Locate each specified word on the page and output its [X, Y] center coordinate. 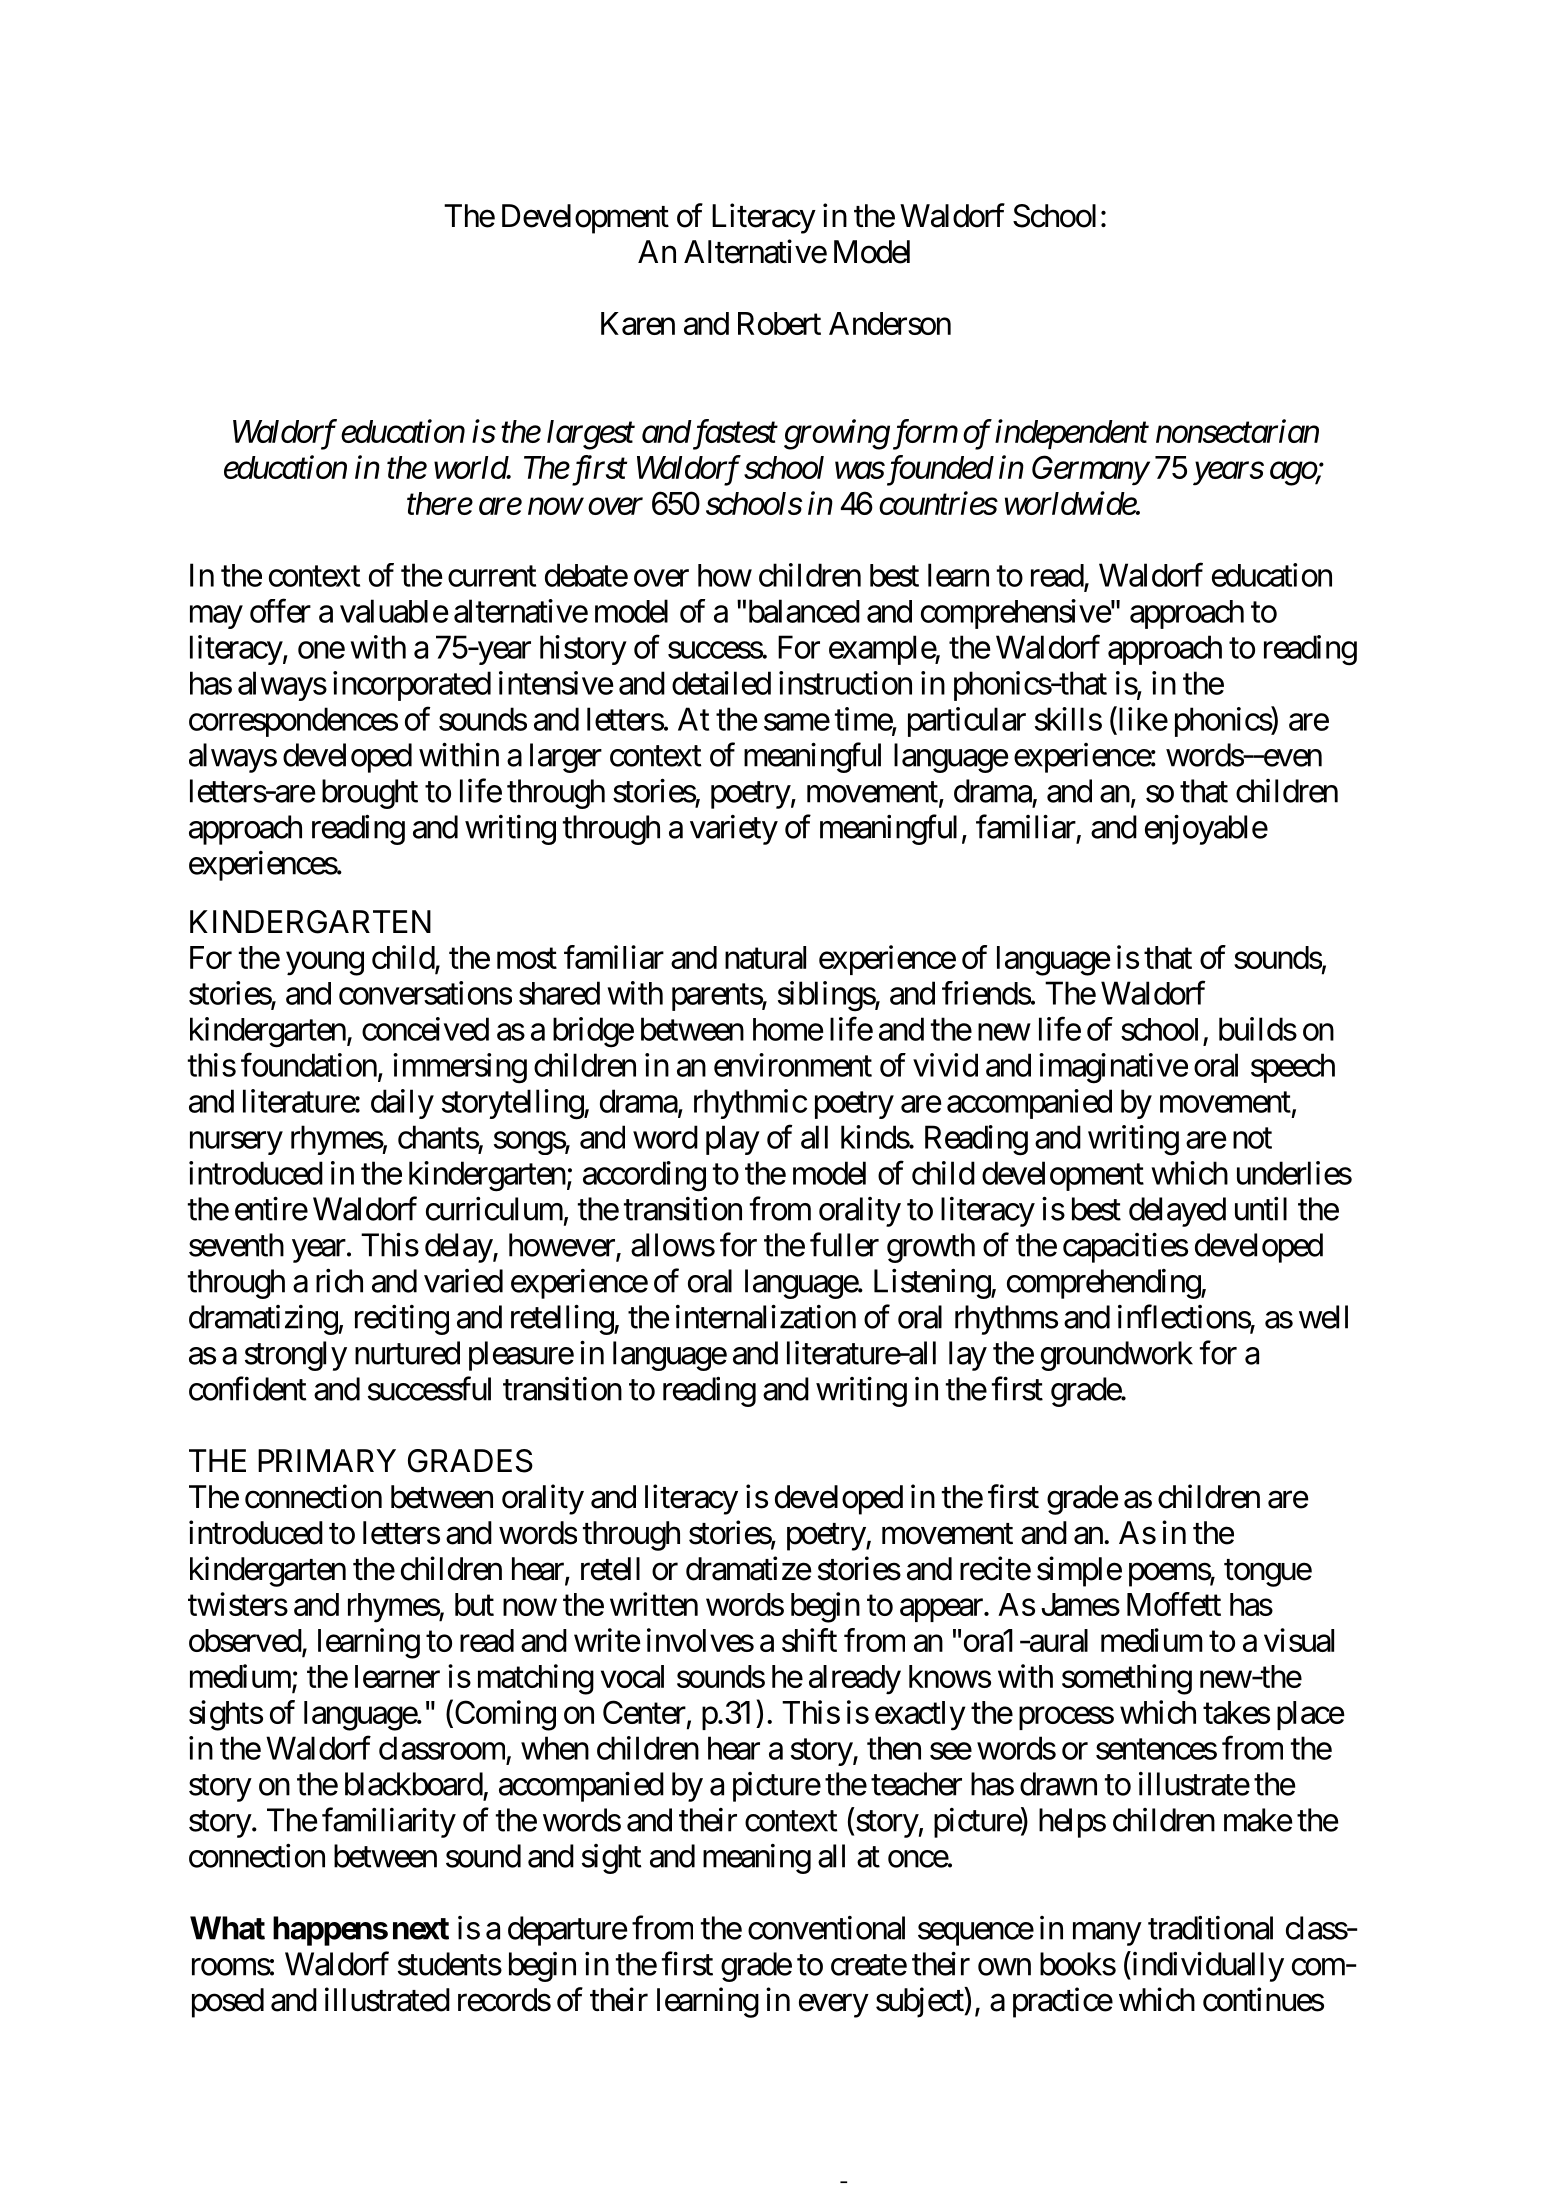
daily [402, 1104]
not [1252, 1138]
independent [1072, 434]
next [421, 1929]
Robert [779, 323]
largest [591, 435]
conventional [826, 1928]
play [733, 1140]
